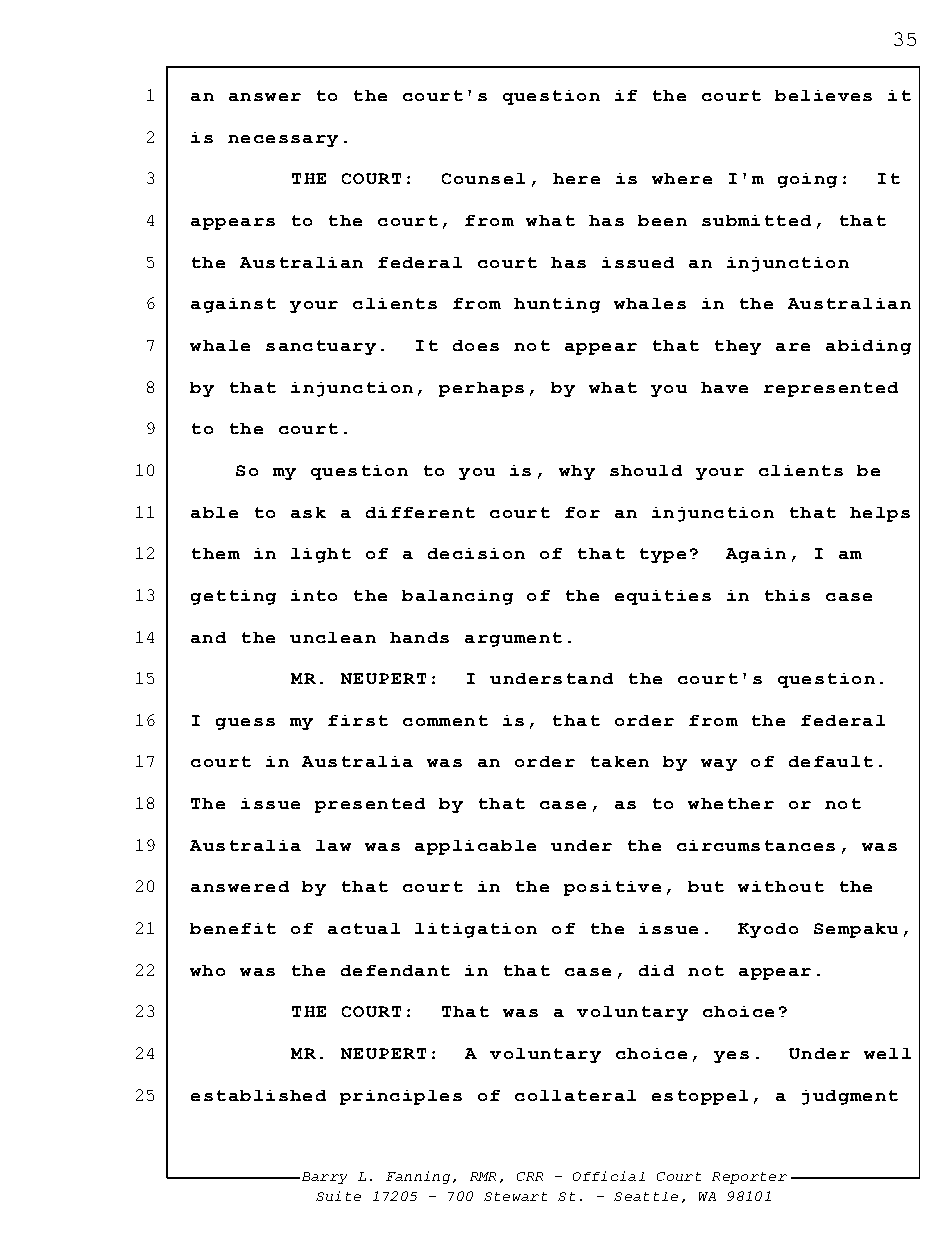 The height and width of the image is (1233, 952). I want to click on argument, so click(513, 639).
